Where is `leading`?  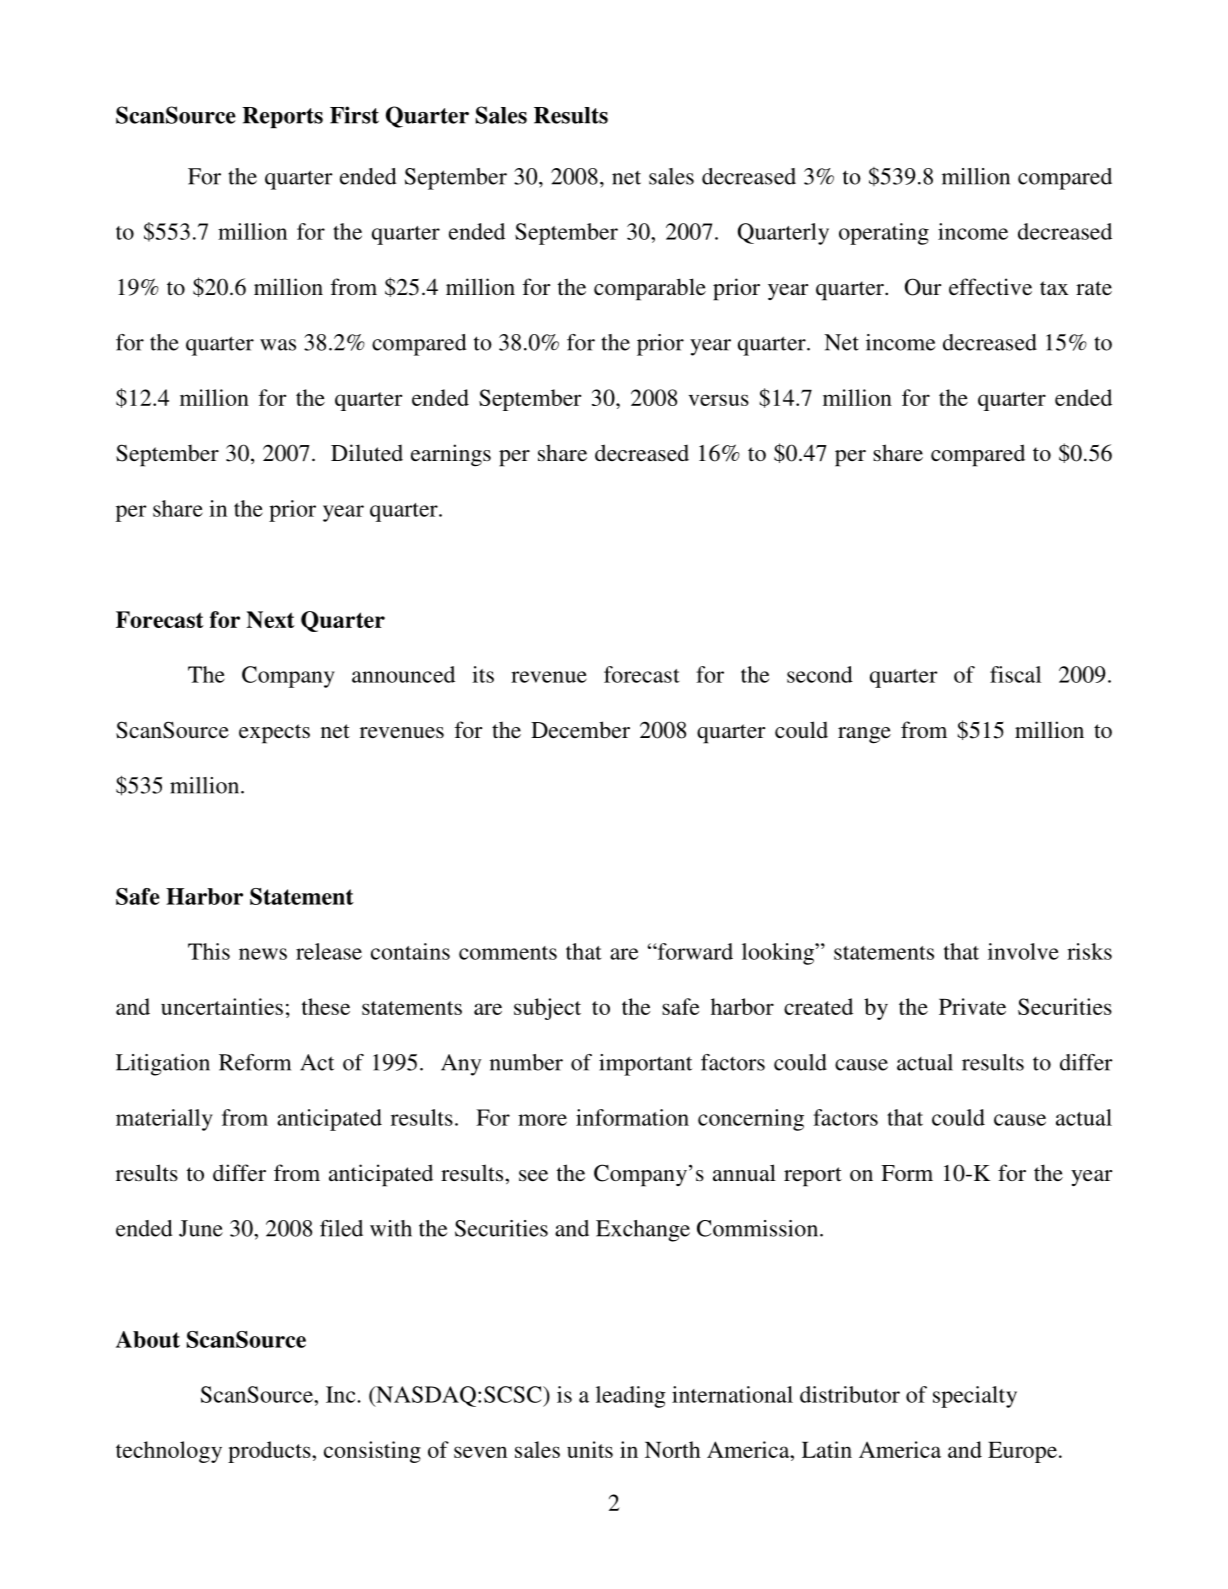
leading is located at coordinates (631, 1397).
